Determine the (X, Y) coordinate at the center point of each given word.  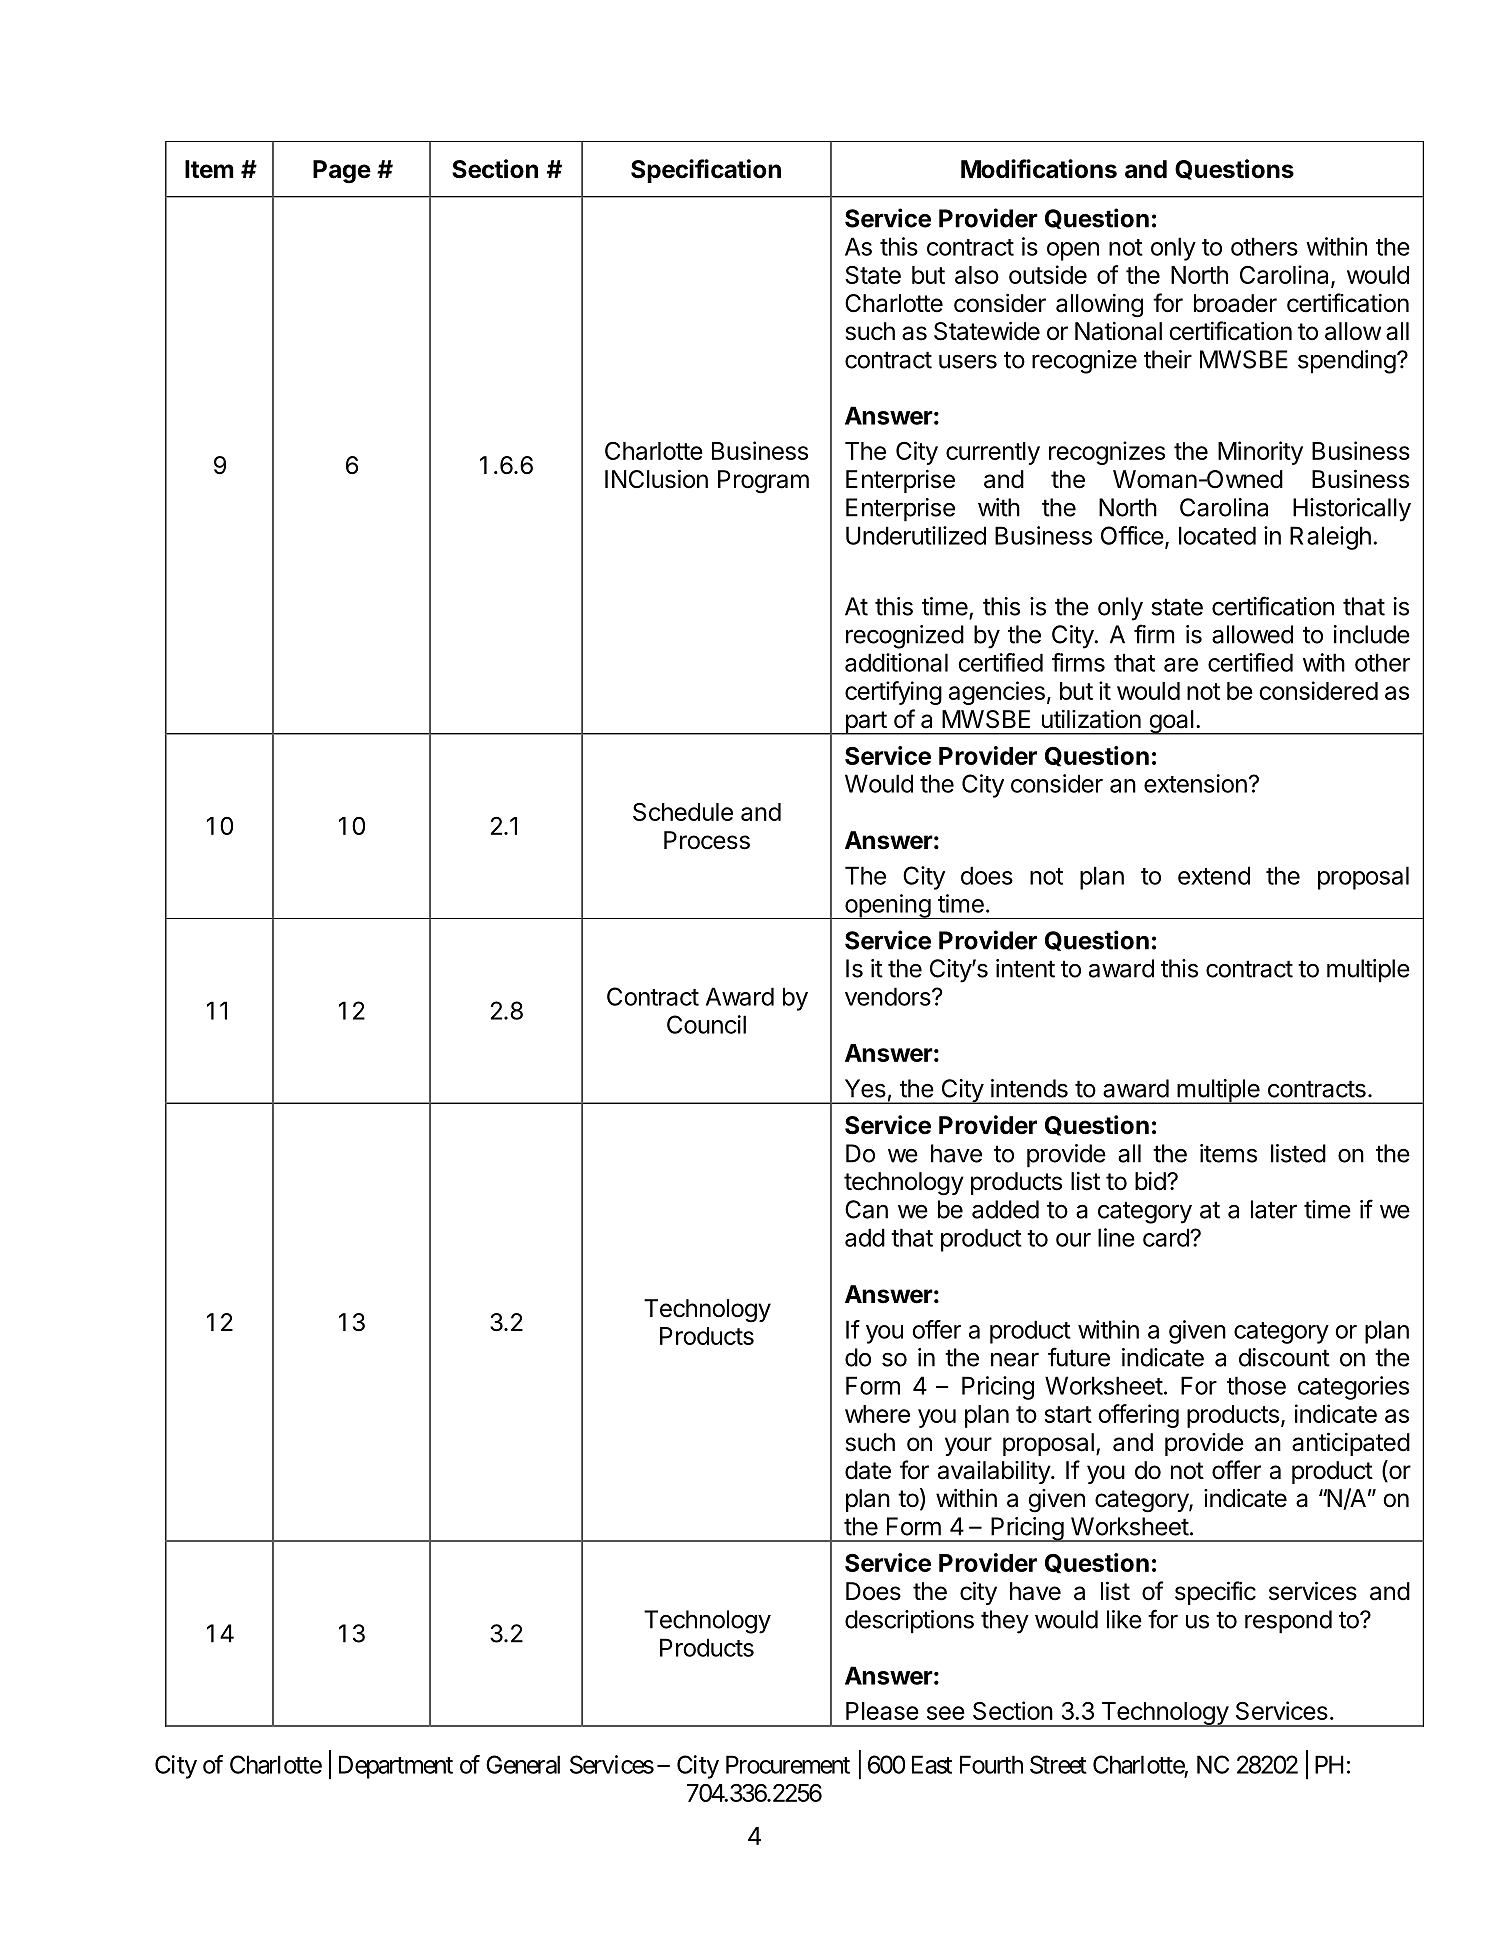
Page (342, 172)
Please (882, 1711)
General (523, 1764)
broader (1235, 303)
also (977, 275)
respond (1288, 1622)
